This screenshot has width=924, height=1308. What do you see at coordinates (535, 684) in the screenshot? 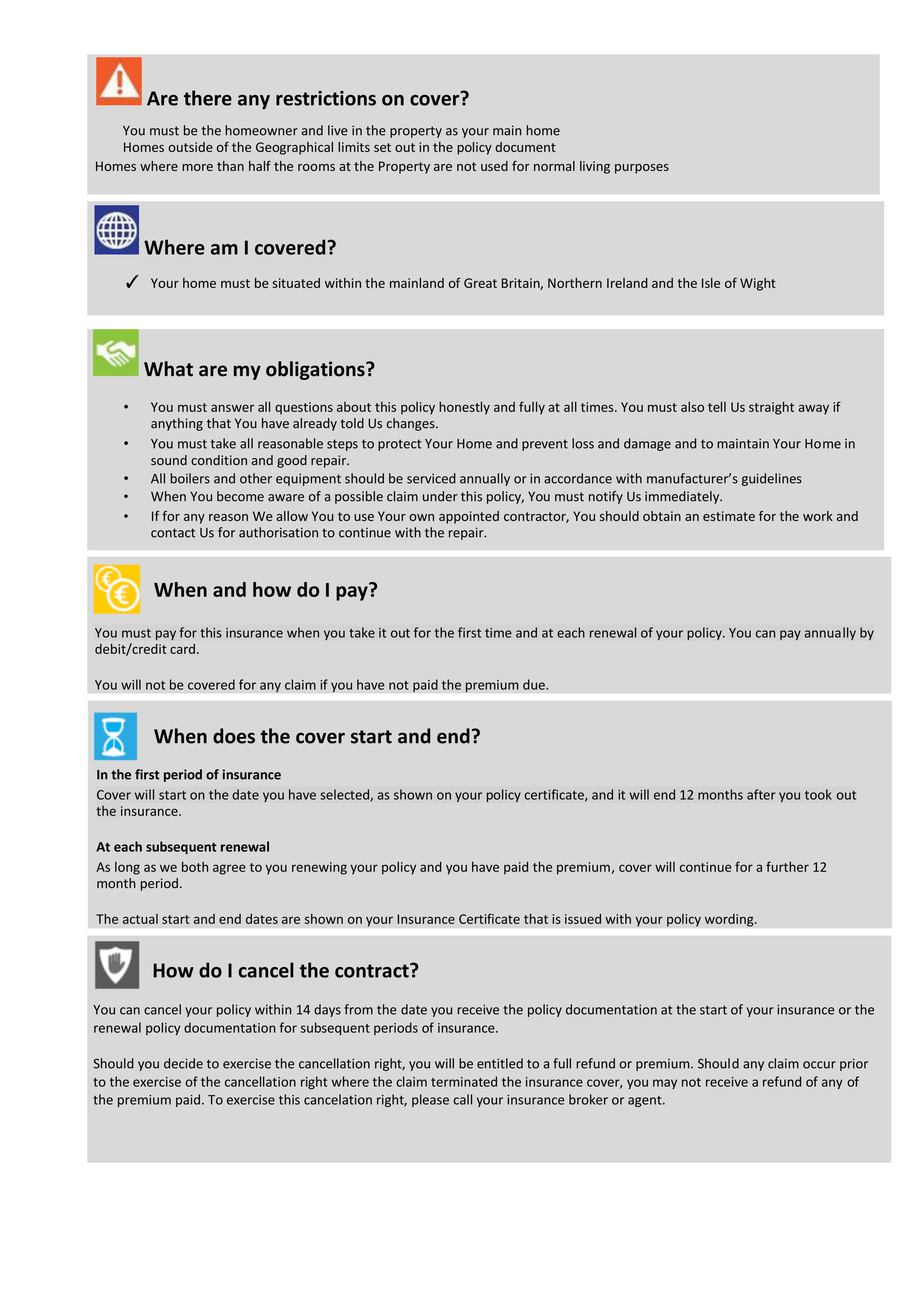
I see `due` at bounding box center [535, 684].
